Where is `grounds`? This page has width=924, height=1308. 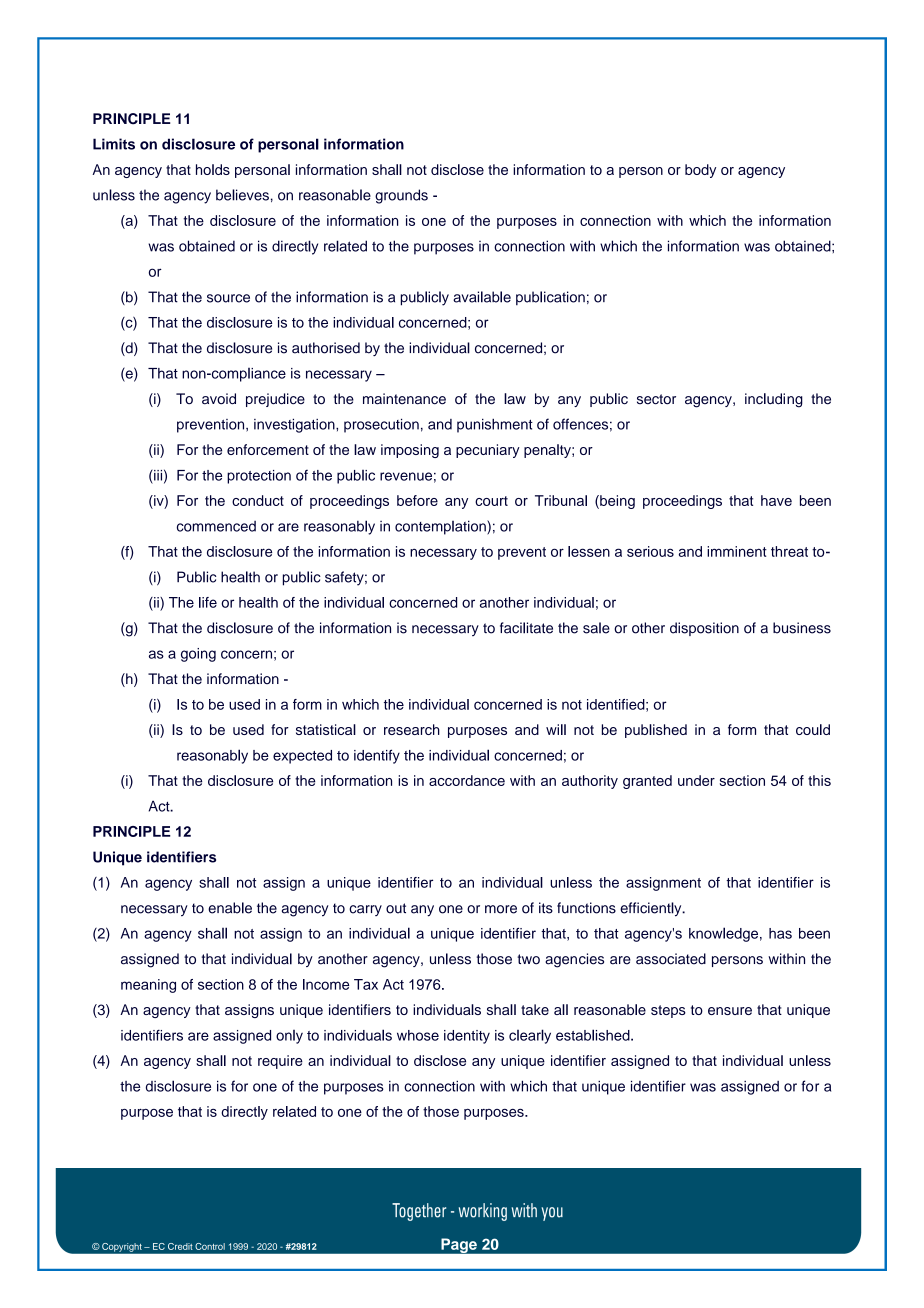
grounds is located at coordinates (401, 196).
